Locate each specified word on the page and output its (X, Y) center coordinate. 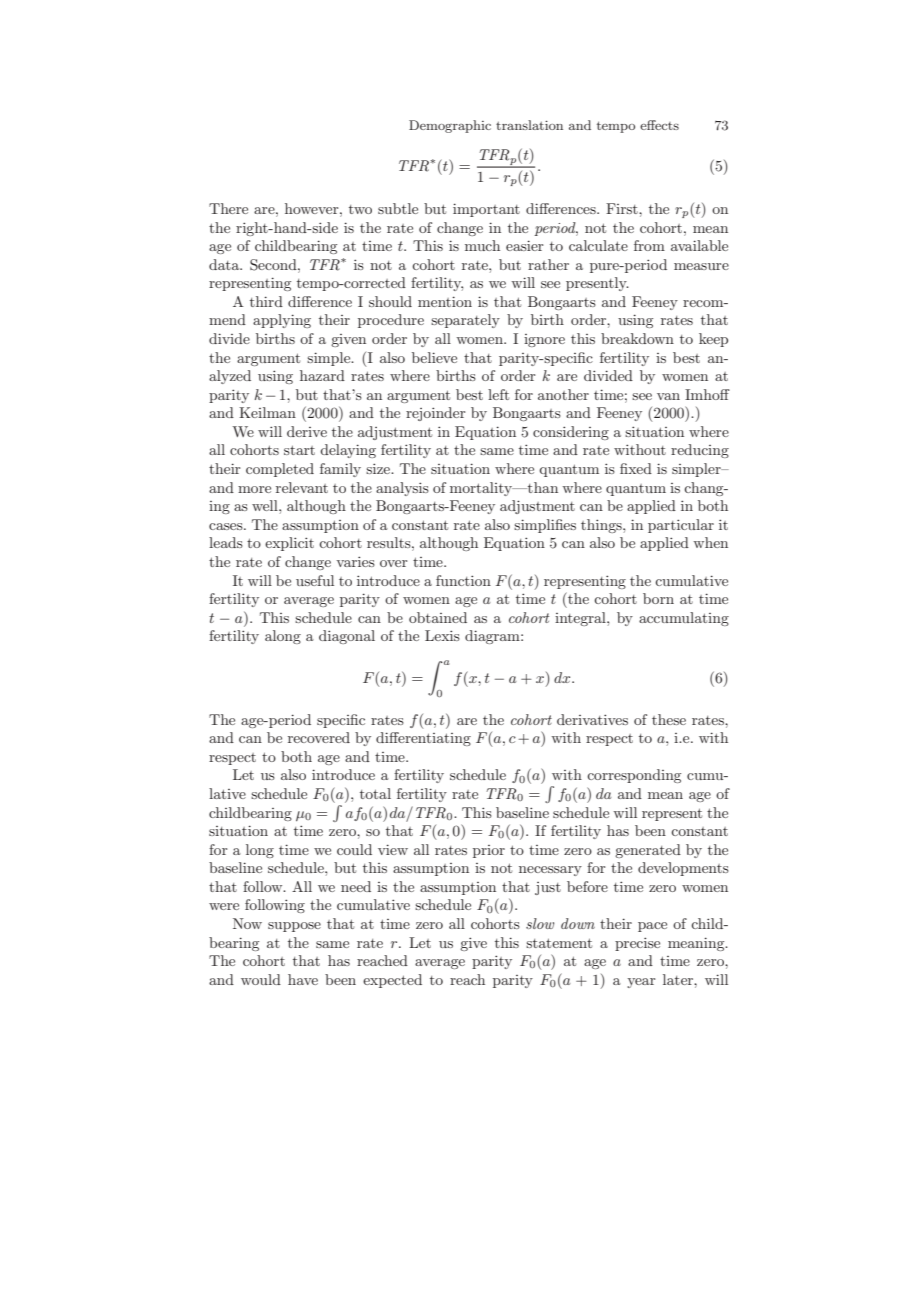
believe (434, 357)
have (303, 979)
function (463, 580)
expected (392, 981)
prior (489, 851)
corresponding (634, 776)
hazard (322, 375)
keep (713, 340)
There (228, 208)
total (375, 793)
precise (637, 944)
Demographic (450, 126)
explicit (289, 544)
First (623, 208)
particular (681, 526)
